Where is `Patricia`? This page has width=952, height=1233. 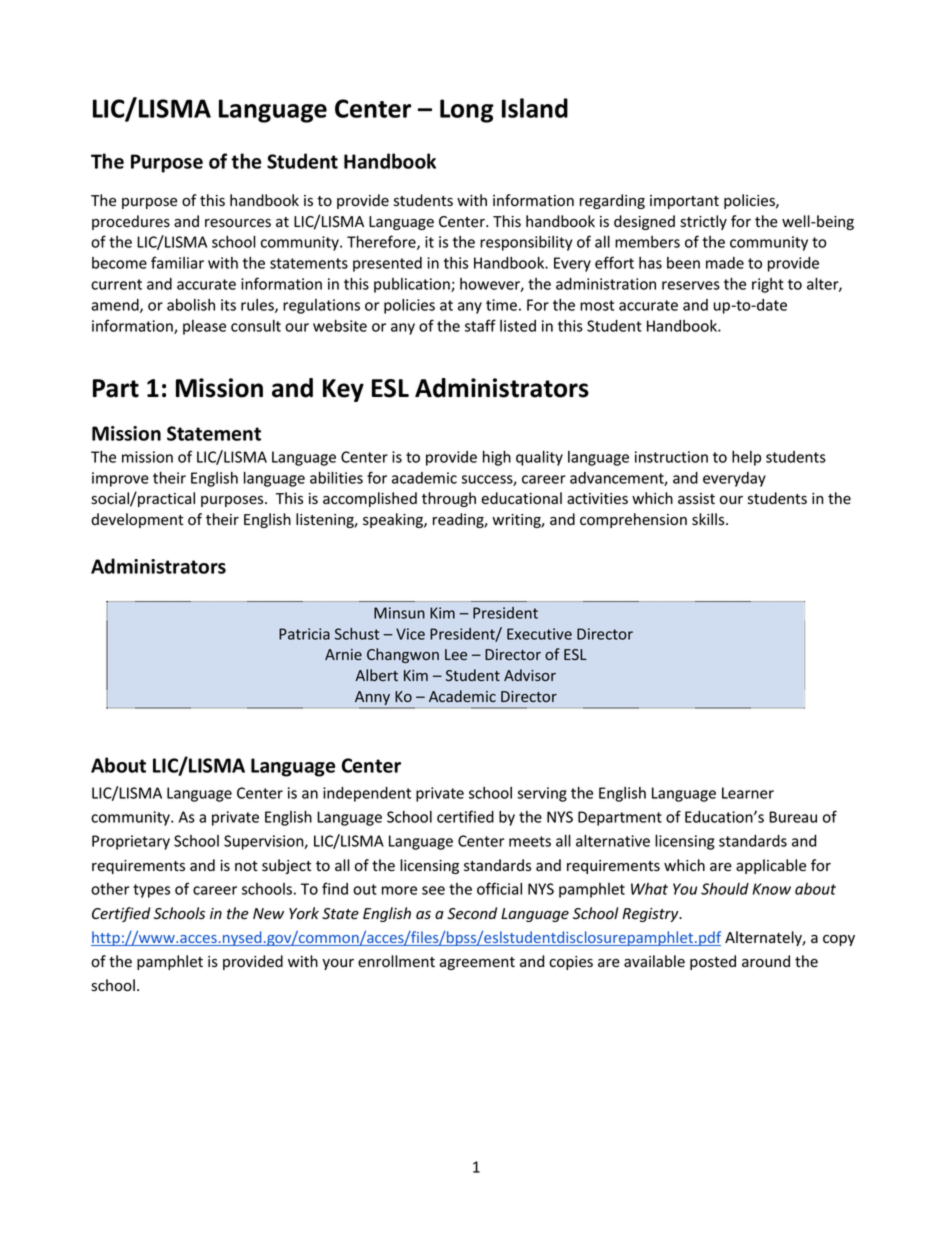 Patricia is located at coordinates (304, 634).
